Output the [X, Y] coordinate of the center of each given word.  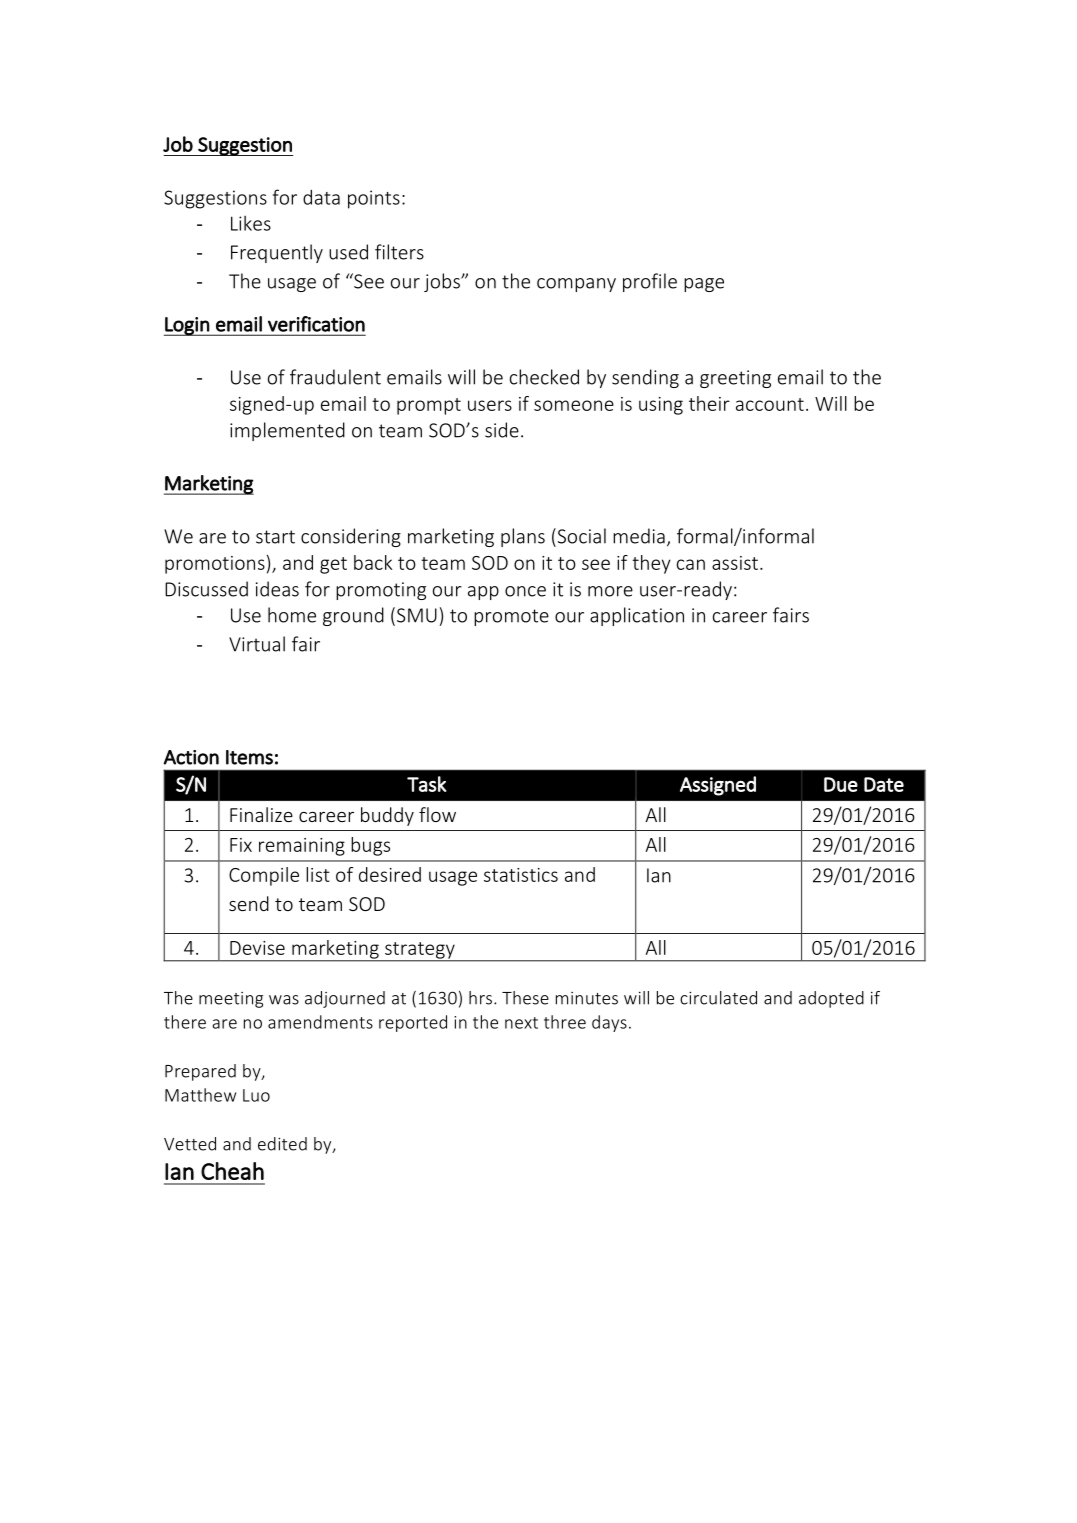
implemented [287, 431]
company [576, 285]
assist [735, 563]
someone [574, 405]
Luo [256, 1095]
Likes [251, 223]
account [770, 404]
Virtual [257, 644]
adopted [831, 999]
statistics [521, 875]
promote [511, 617]
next [521, 1023]
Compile [264, 876]
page [704, 285]
